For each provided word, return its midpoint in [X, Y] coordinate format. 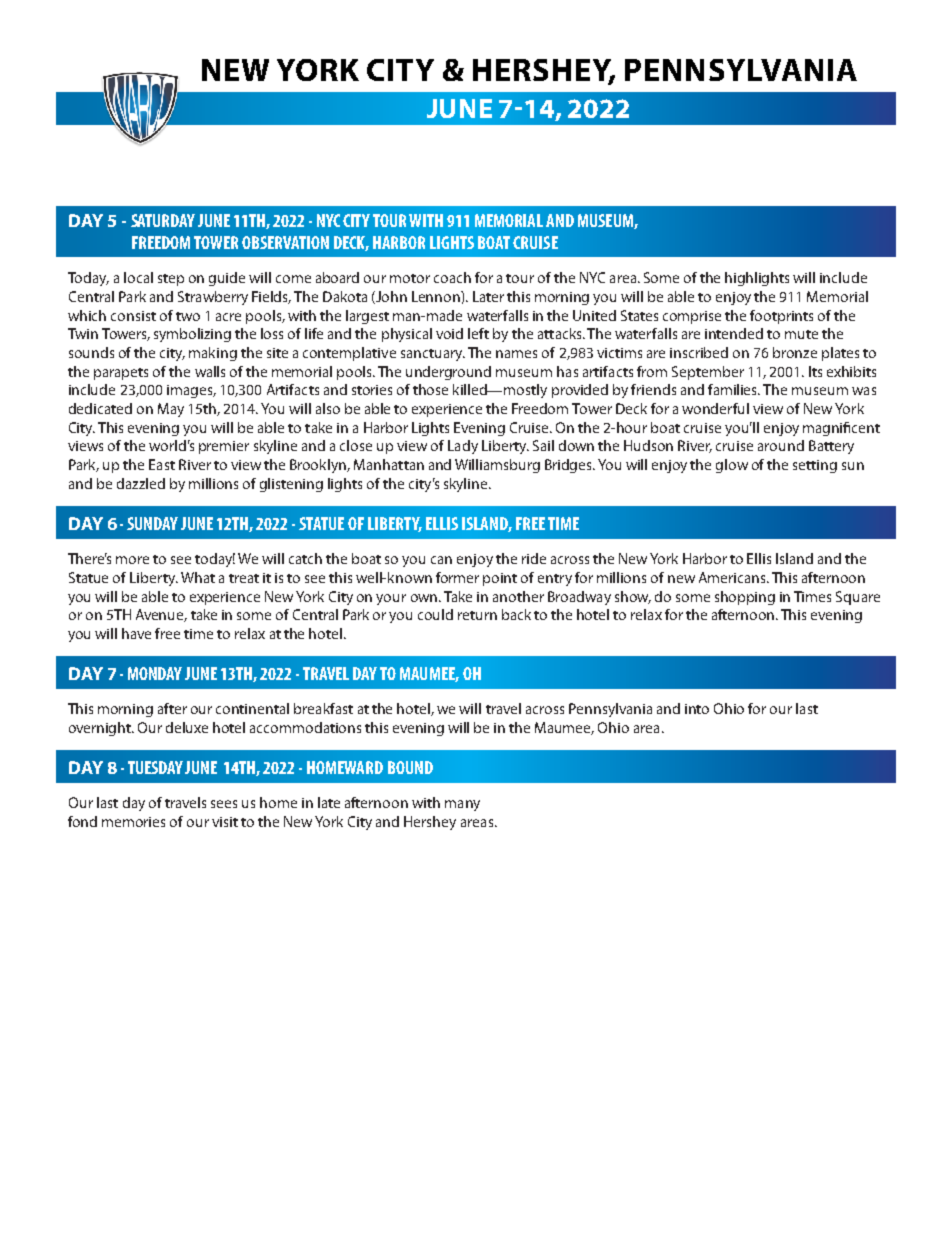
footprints [781, 317]
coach [452, 277]
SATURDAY [163, 220]
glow [732, 466]
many [462, 805]
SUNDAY [152, 523]
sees [224, 804]
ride [534, 558]
